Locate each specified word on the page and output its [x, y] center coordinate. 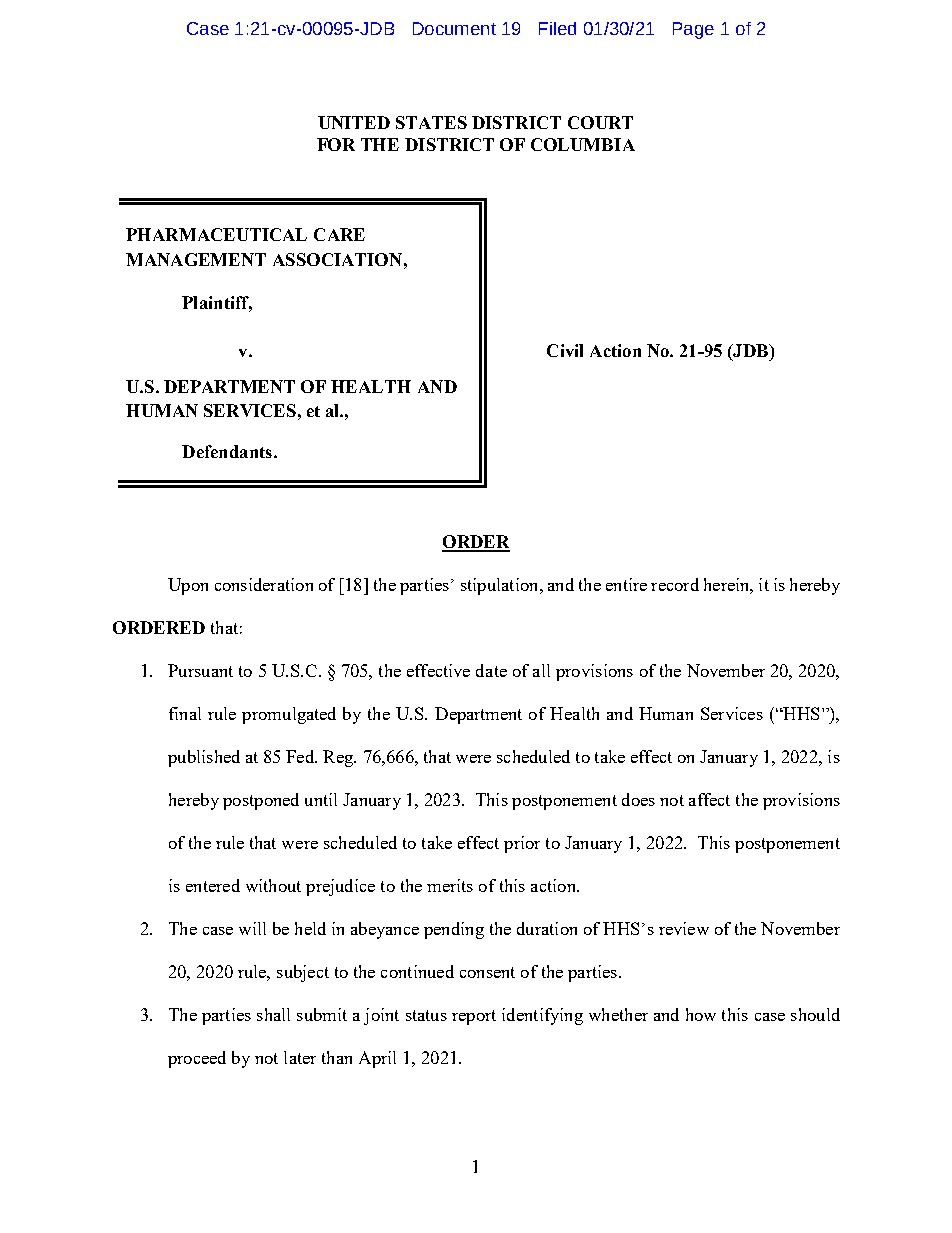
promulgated [289, 715]
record [675, 584]
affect [709, 799]
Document [454, 28]
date [491, 670]
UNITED [354, 122]
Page [693, 30]
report [474, 1017]
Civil [565, 350]
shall [273, 1014]
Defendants [227, 451]
